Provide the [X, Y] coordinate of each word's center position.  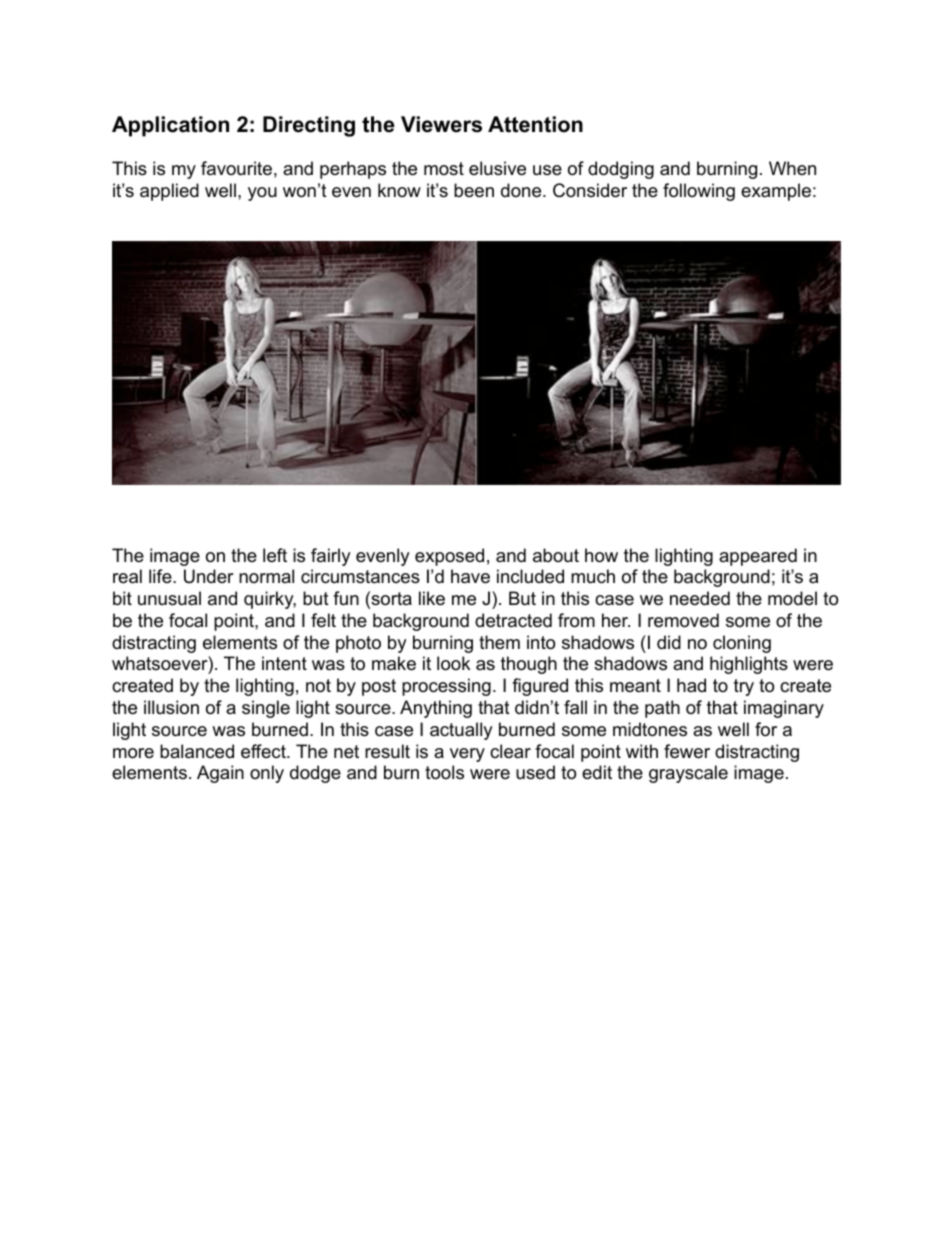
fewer [687, 751]
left [275, 555]
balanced [197, 751]
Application [170, 126]
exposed [449, 557]
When [792, 168]
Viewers [441, 124]
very [467, 755]
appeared [758, 557]
